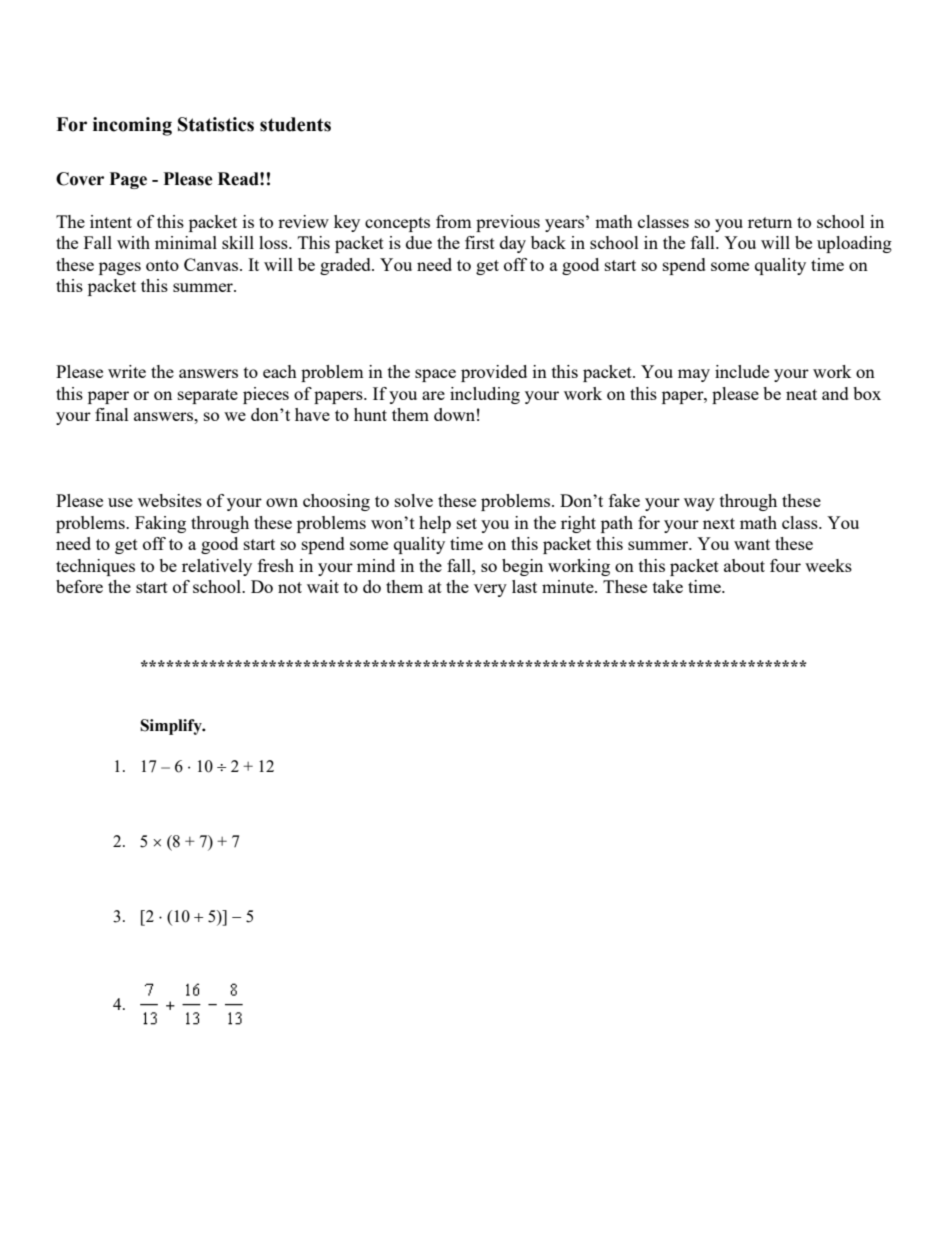  What do you see at coordinates (770, 222) in the page?
I see `return` at bounding box center [770, 222].
